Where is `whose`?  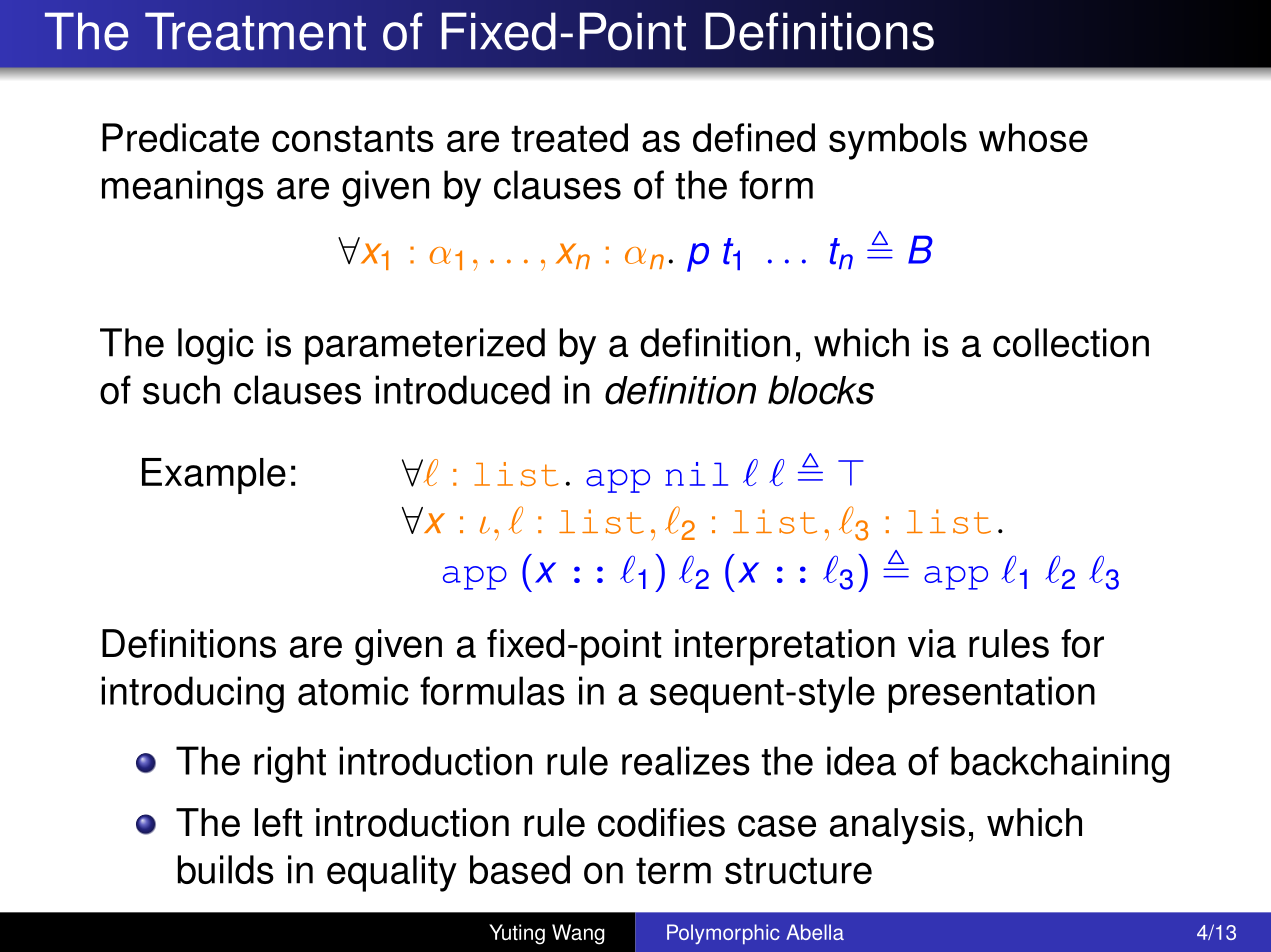 whose is located at coordinates (1033, 137).
